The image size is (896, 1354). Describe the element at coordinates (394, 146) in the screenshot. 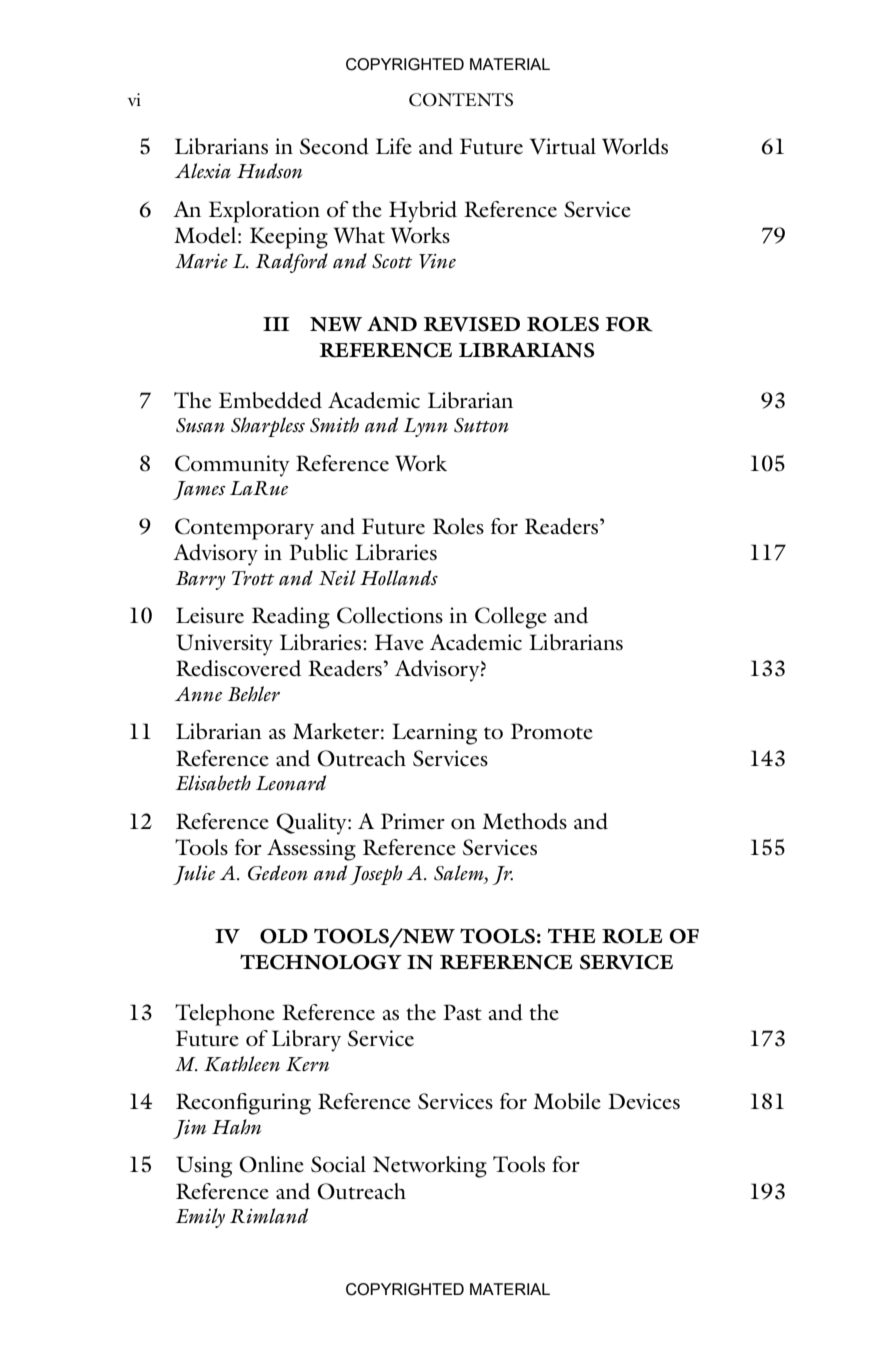

I see `Life` at that location.
